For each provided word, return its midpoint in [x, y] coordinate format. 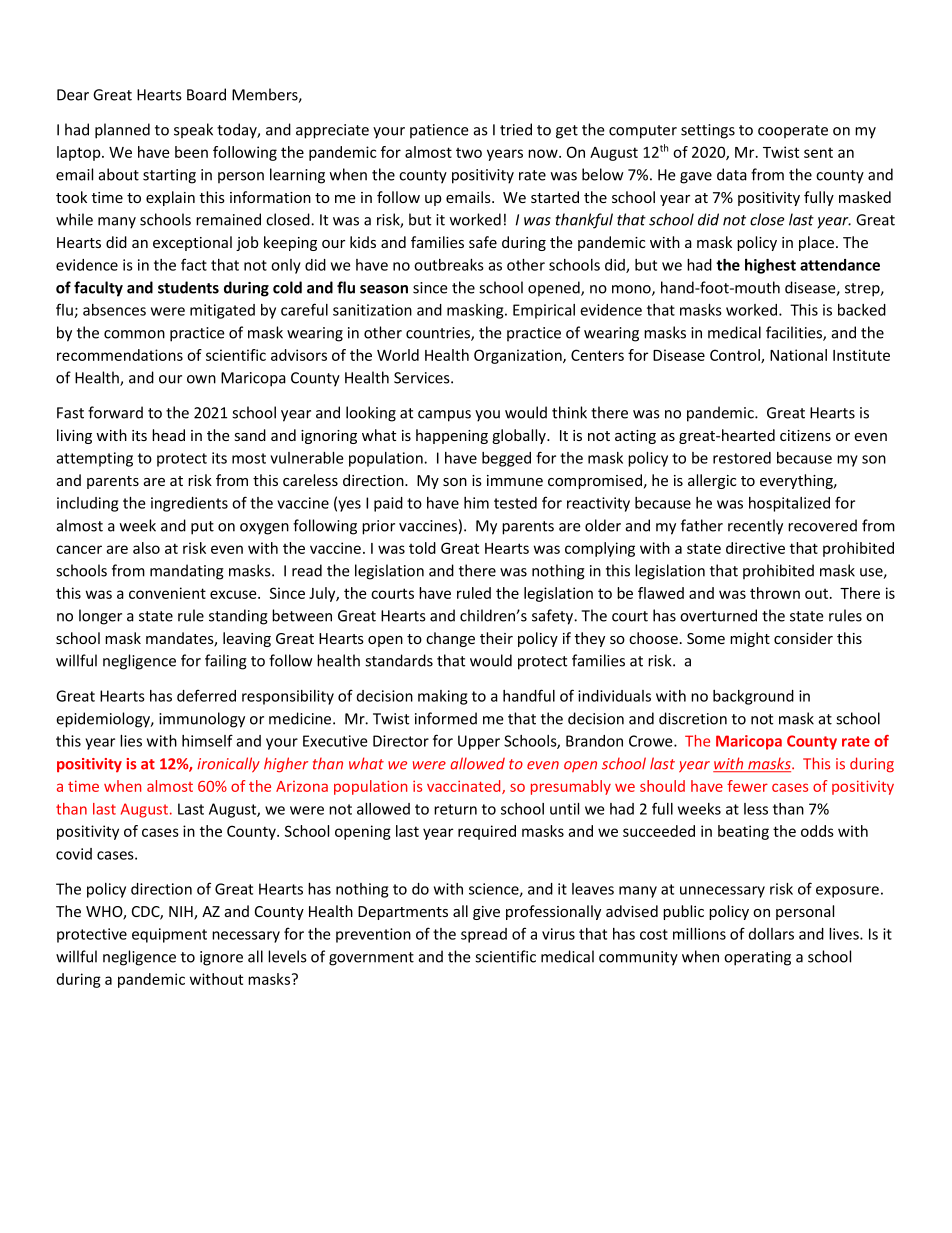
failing [226, 662]
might [750, 639]
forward [115, 412]
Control [736, 356]
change [450, 639]
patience [439, 131]
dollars [771, 934]
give [486, 913]
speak [193, 130]
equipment [169, 935]
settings [708, 131]
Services [423, 378]
